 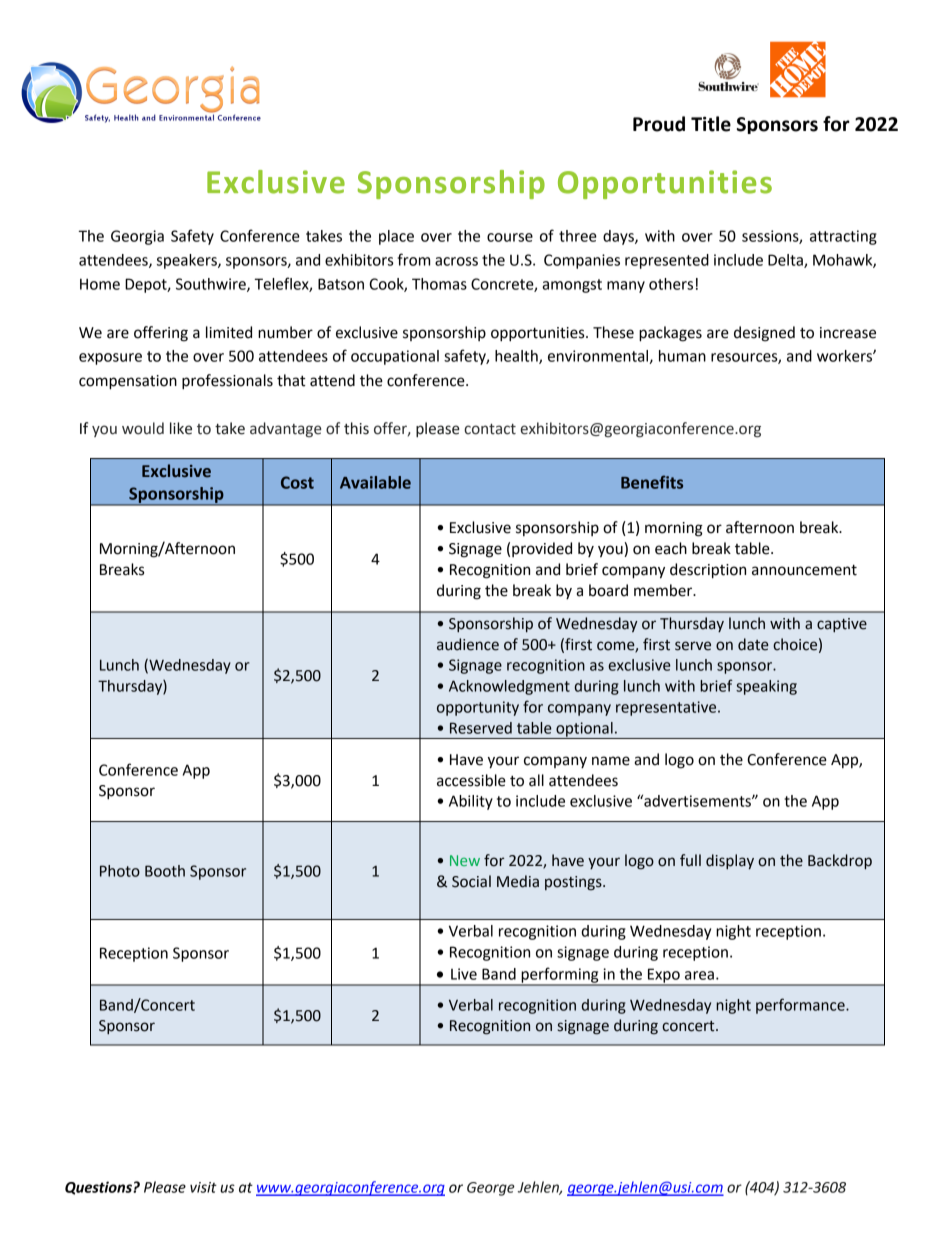 What do you see at coordinates (203, 1187) in the screenshot?
I see `visit` at bounding box center [203, 1187].
